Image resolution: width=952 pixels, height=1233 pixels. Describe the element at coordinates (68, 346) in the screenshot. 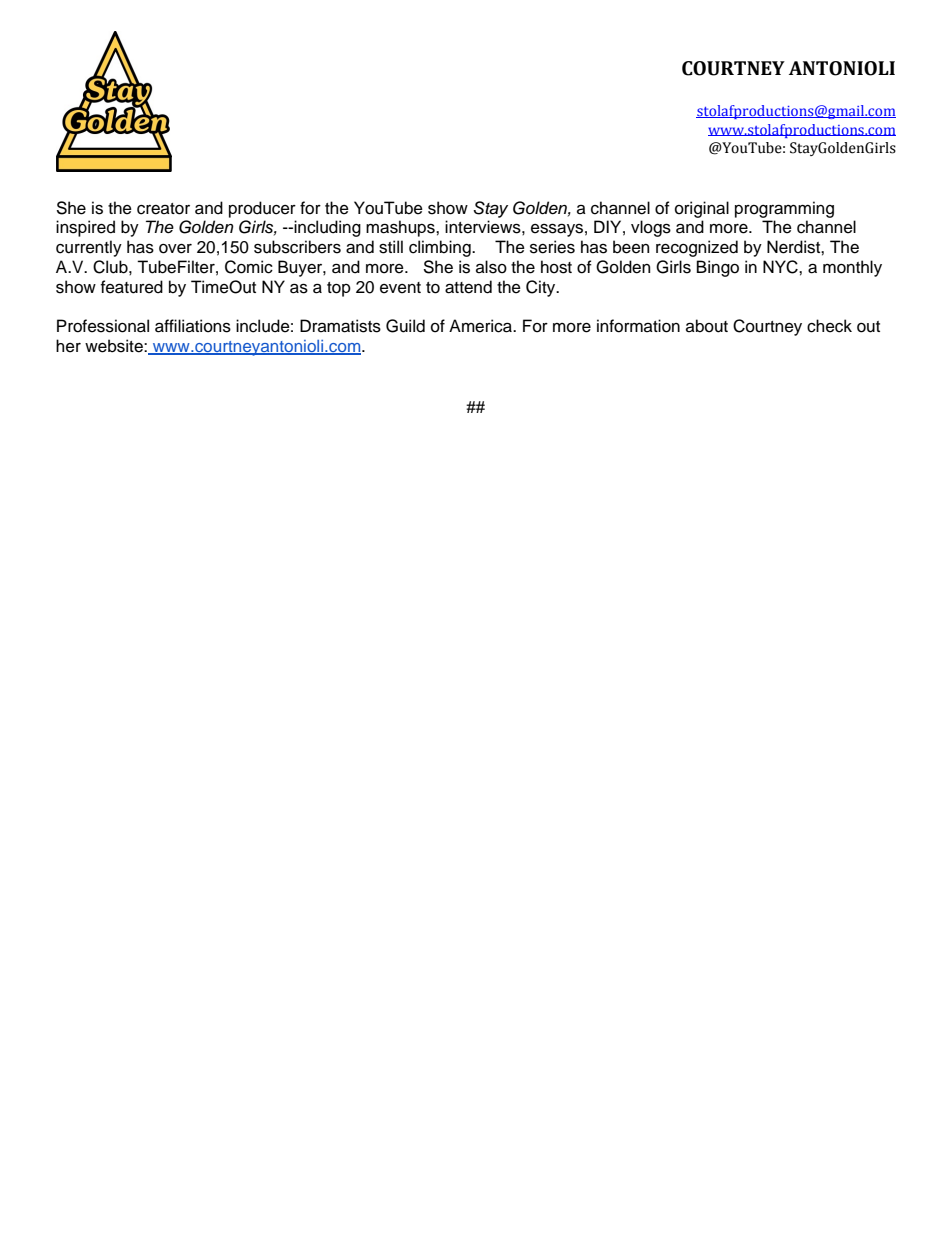

I see `her` at that location.
